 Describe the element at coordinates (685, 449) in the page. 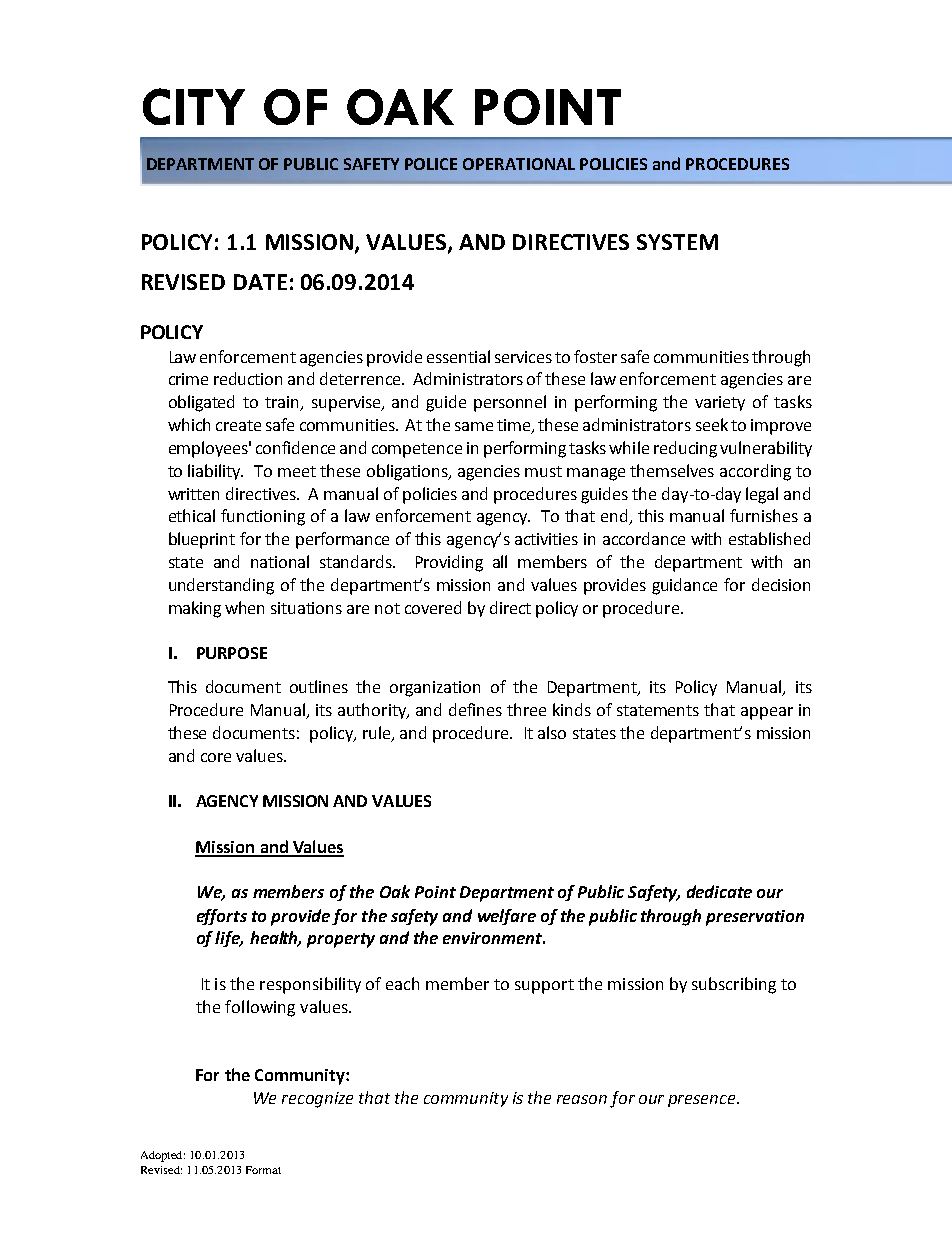

I see `reducing` at that location.
